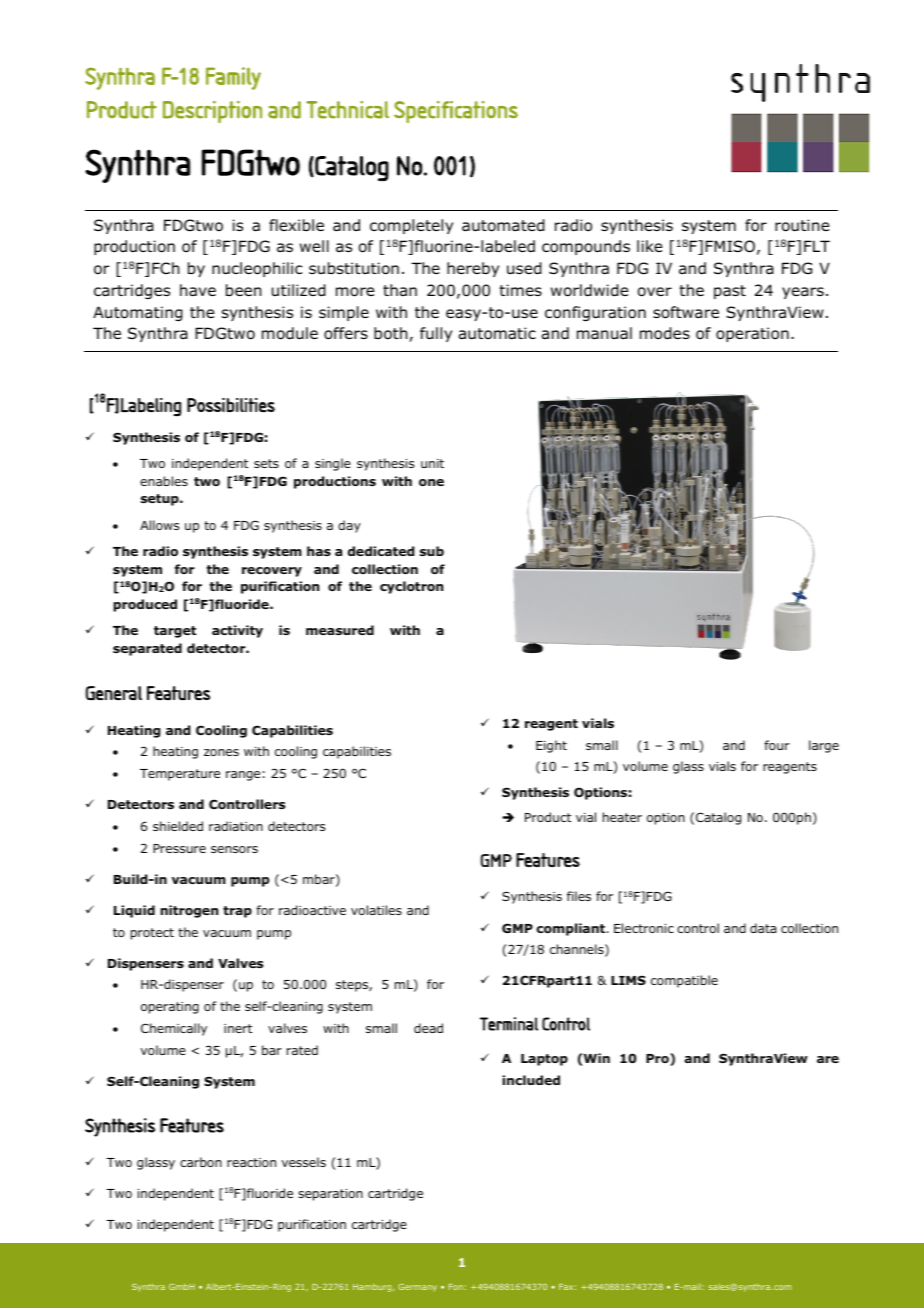 The height and width of the screenshot is (1308, 924). What do you see at coordinates (201, 1162) in the screenshot?
I see `carbon` at bounding box center [201, 1162].
